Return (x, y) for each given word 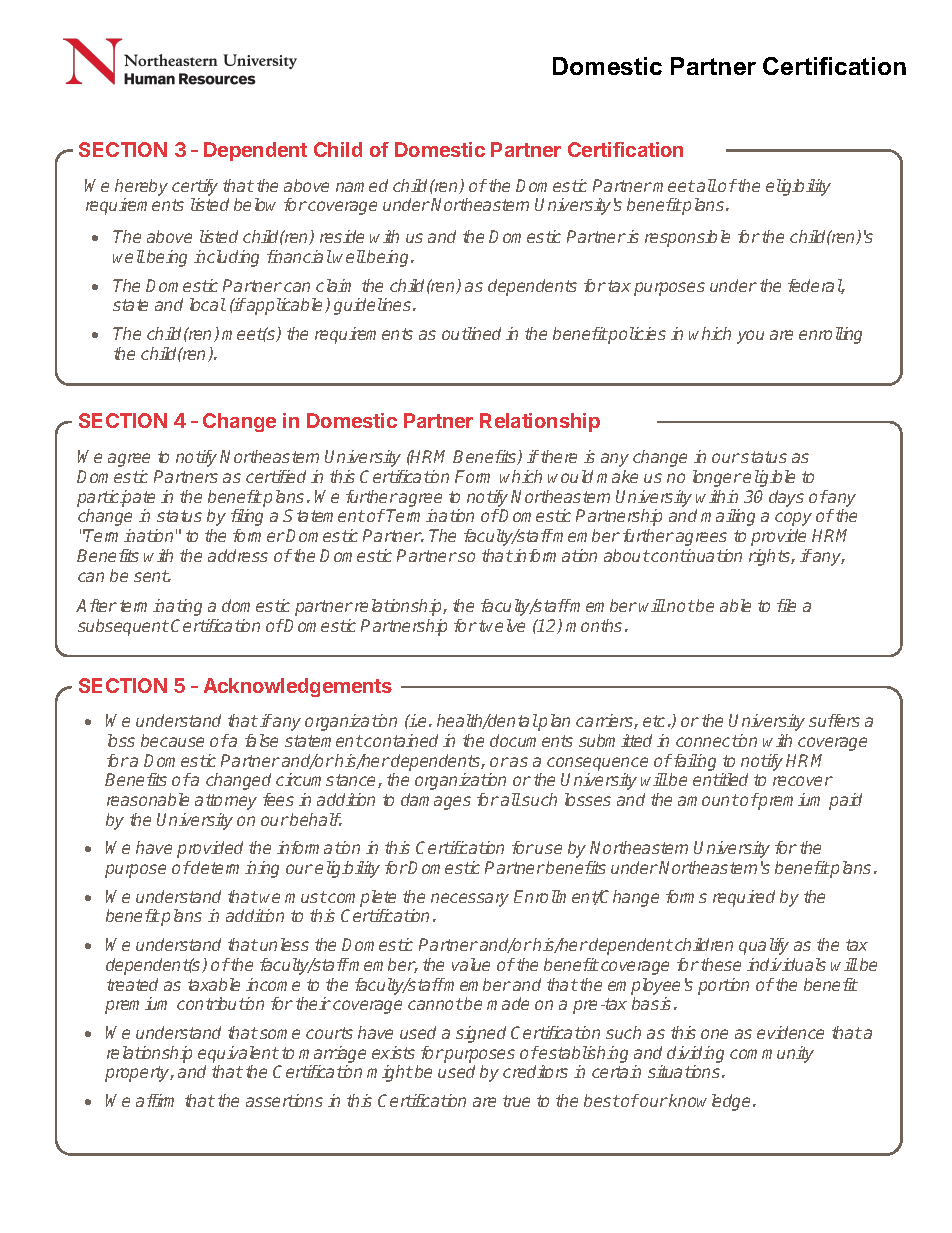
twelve (502, 625)
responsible (687, 238)
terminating (161, 607)
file (786, 605)
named (362, 185)
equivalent (238, 1054)
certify (195, 187)
